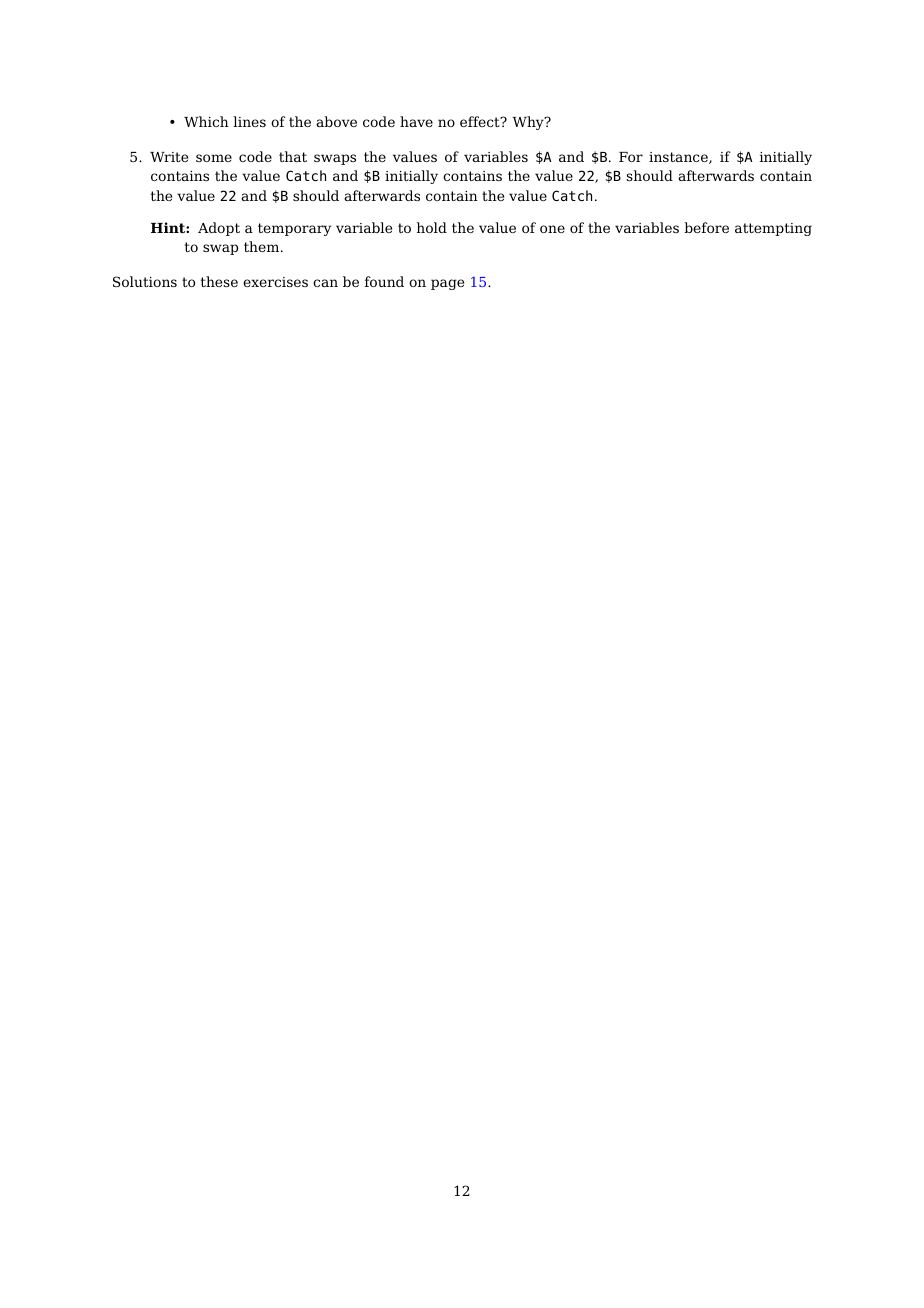 The height and width of the screenshot is (1308, 924). Describe the element at coordinates (529, 123) in the screenshot. I see `Why` at that location.
